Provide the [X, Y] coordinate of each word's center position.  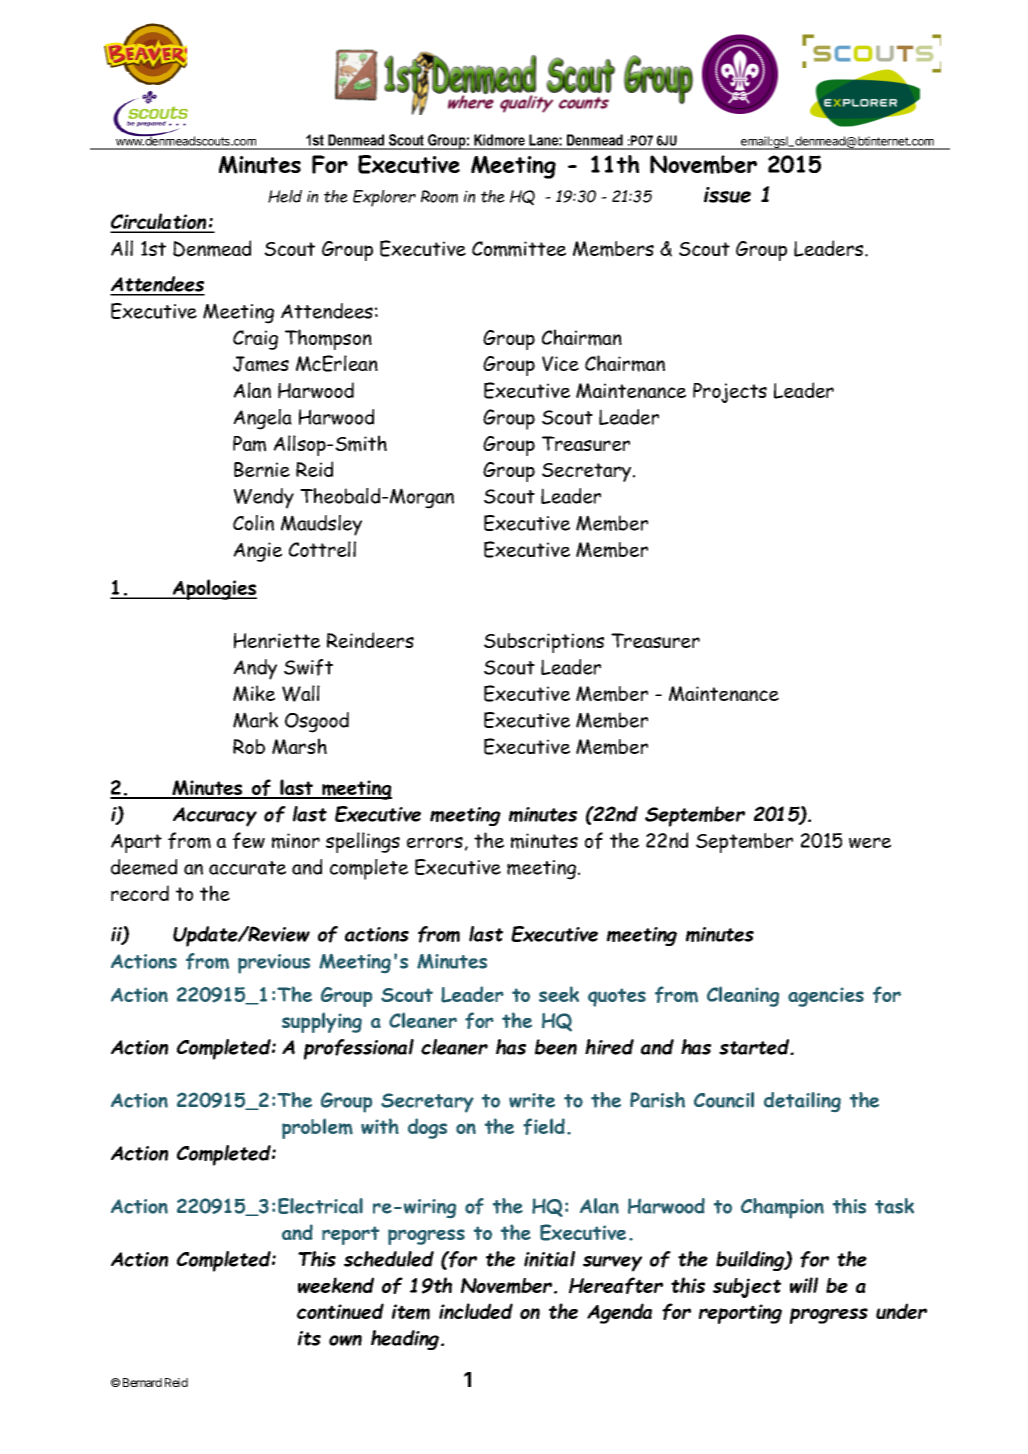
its [309, 1338]
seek [559, 994]
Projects [730, 393]
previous [274, 964]
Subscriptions [544, 643]
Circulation [159, 222]
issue [727, 195]
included [476, 1311]
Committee [519, 249]
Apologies [214, 589]
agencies [826, 997]
